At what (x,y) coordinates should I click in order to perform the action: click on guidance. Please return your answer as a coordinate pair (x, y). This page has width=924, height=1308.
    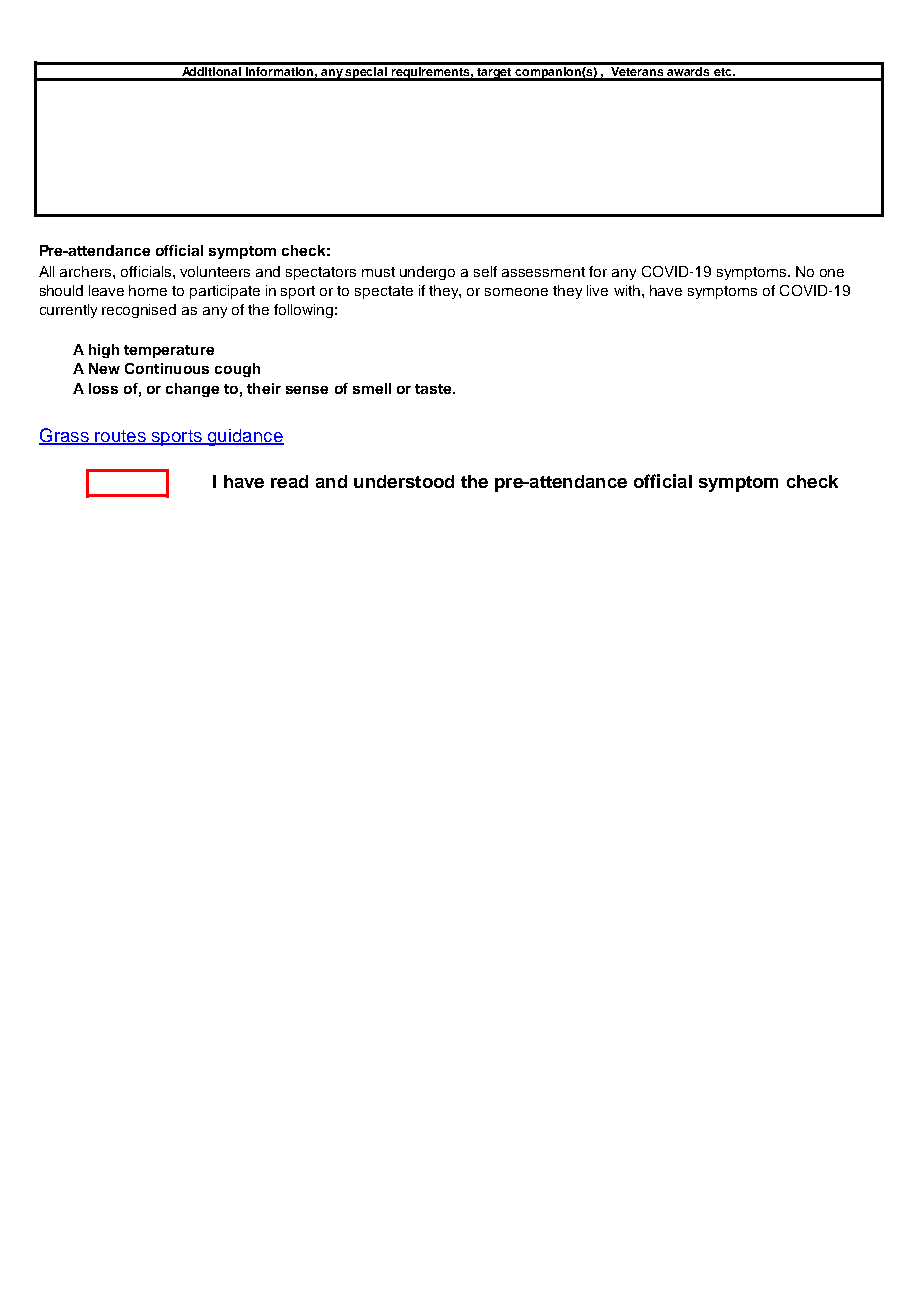
    Looking at the image, I should click on (244, 437).
